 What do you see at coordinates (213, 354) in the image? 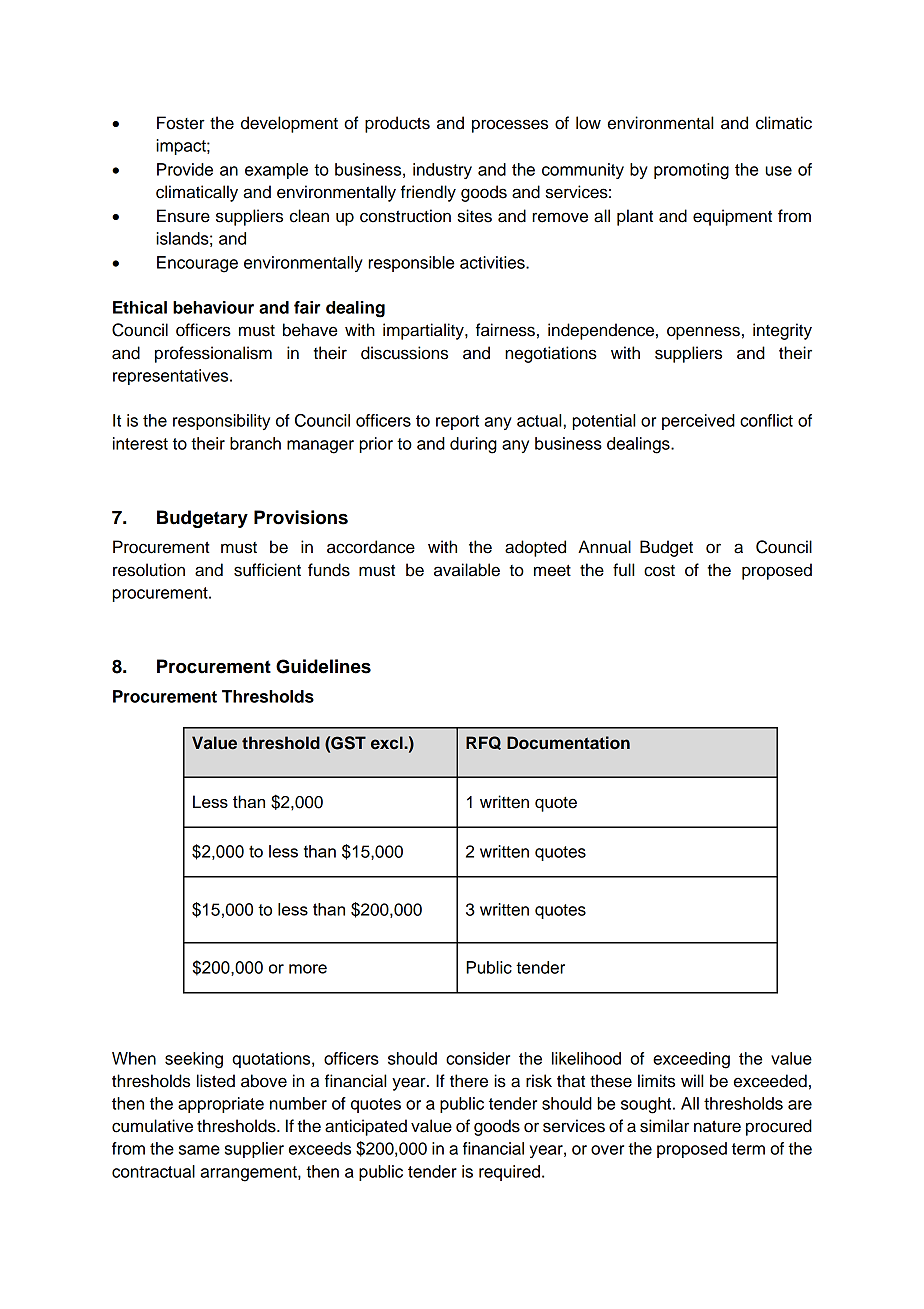
I see `professionalism` at bounding box center [213, 354].
